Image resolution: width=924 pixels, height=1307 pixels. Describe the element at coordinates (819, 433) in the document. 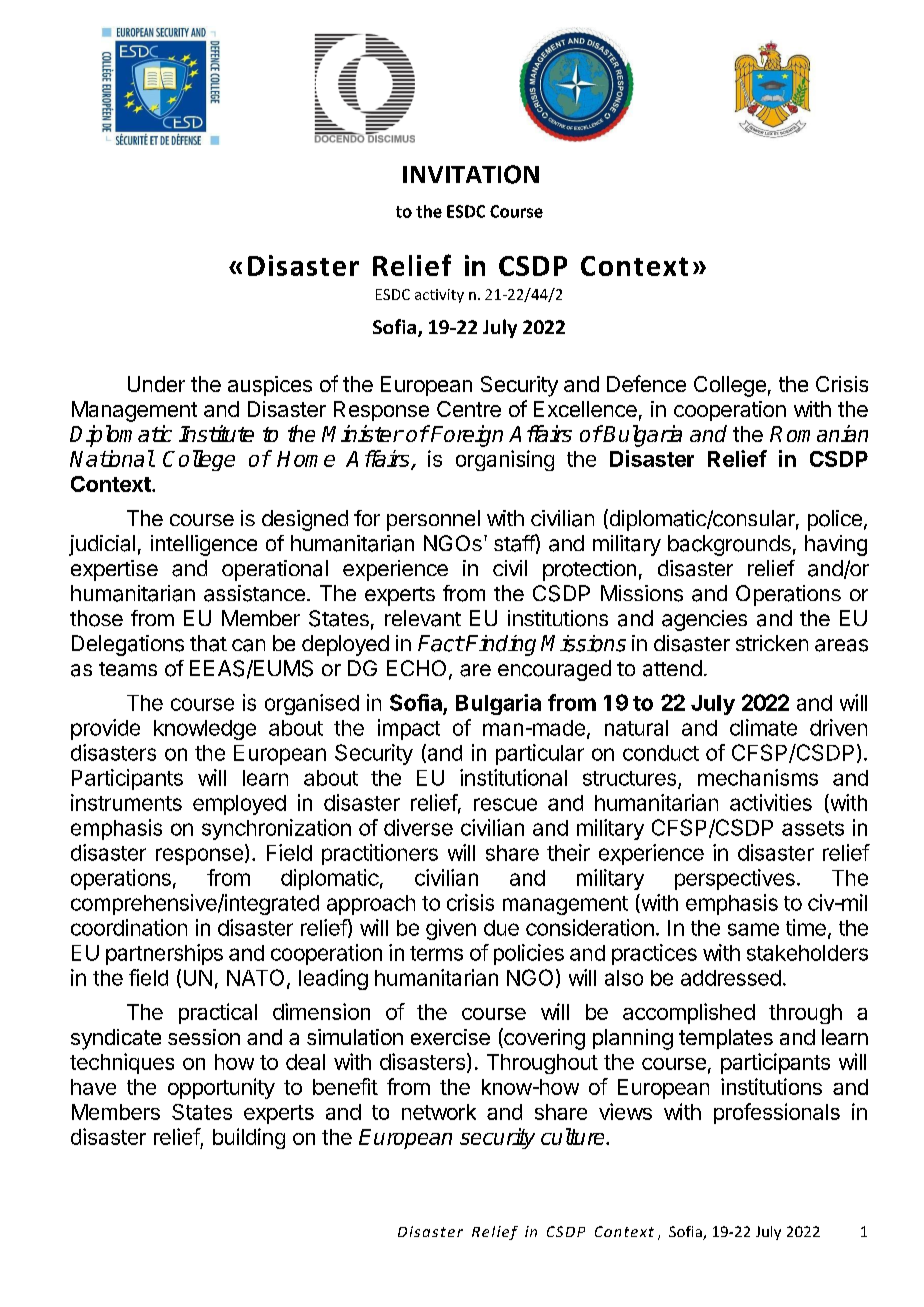

I see `Romanian` at that location.
